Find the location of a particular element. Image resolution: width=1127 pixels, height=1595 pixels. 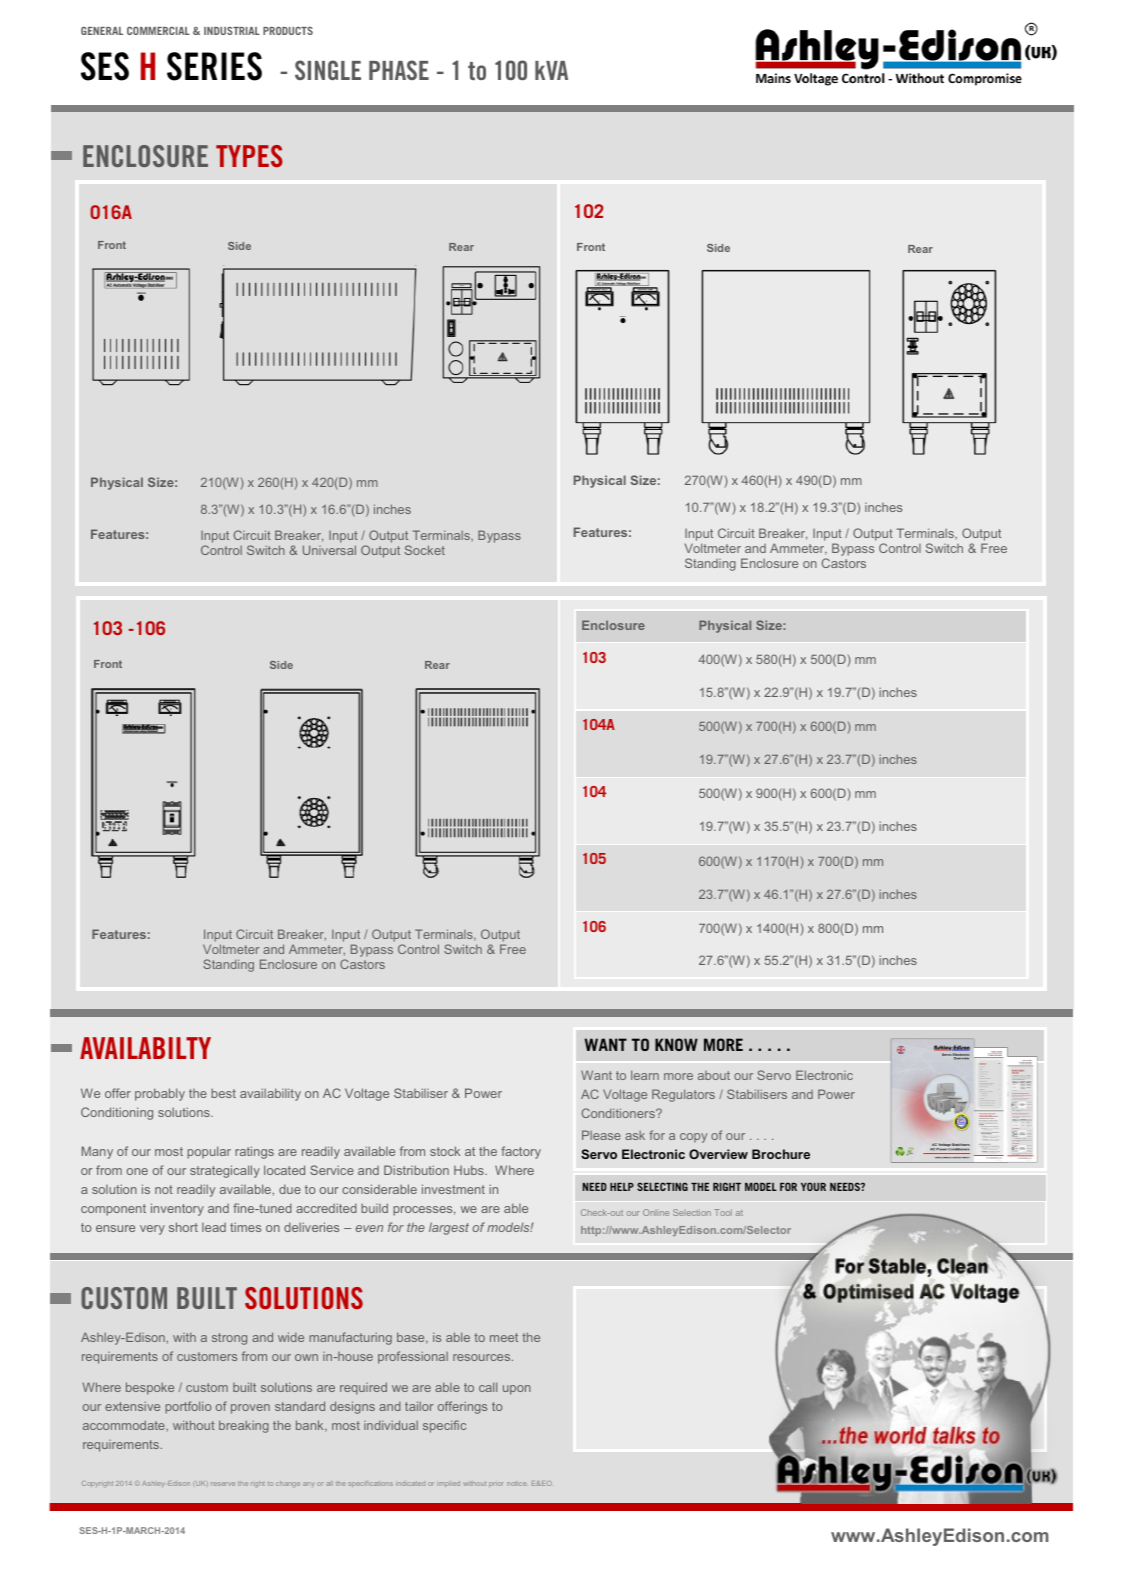

SINGLE is located at coordinates (328, 70).
